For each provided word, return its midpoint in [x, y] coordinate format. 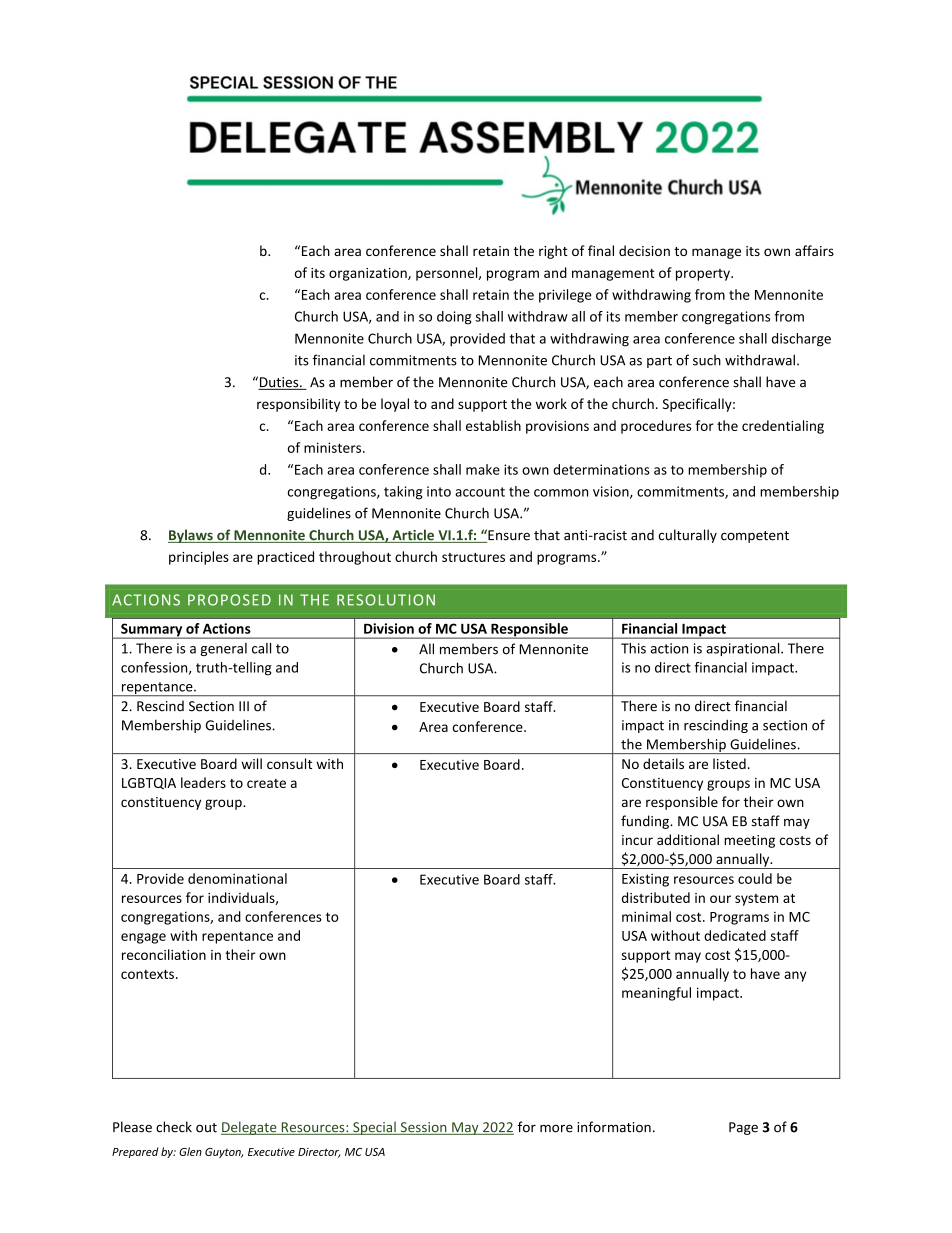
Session [423, 1128]
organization [369, 274]
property [704, 275]
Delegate [250, 1128]
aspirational [744, 649]
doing [454, 318]
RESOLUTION [386, 600]
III [244, 706]
